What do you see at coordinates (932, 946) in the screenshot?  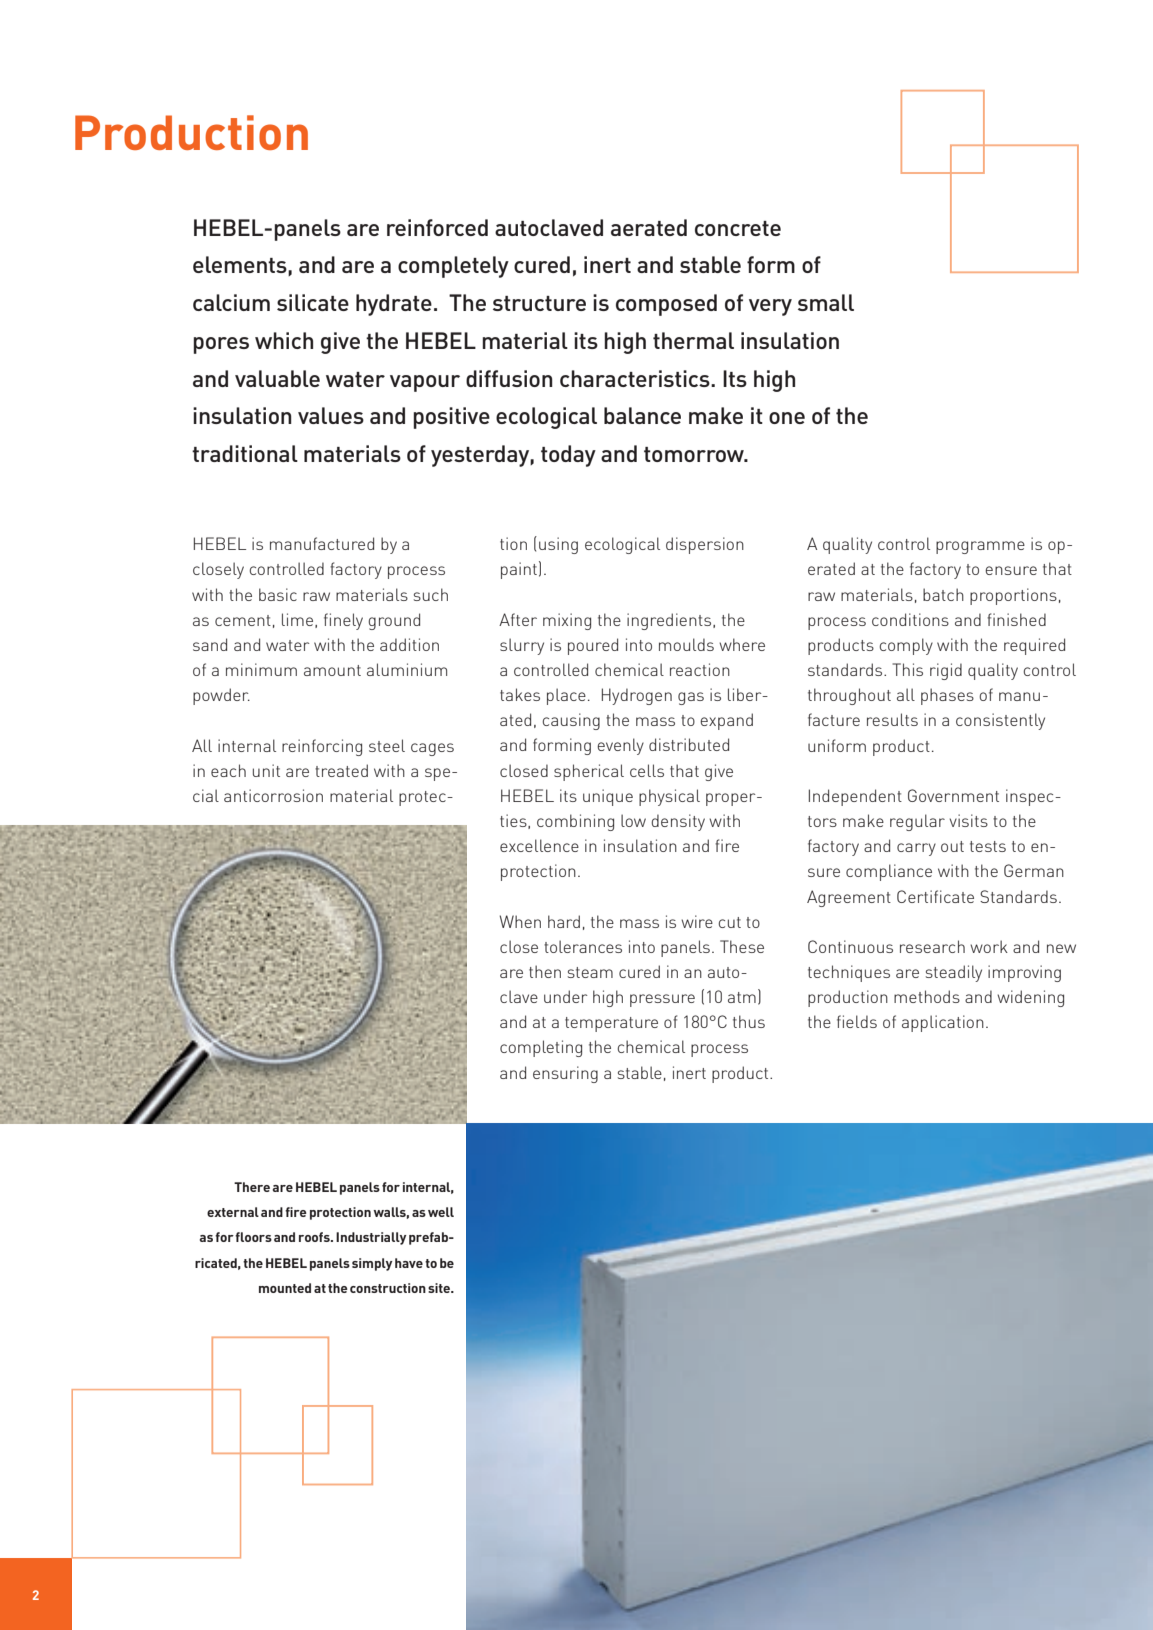 I see `research` at bounding box center [932, 946].
